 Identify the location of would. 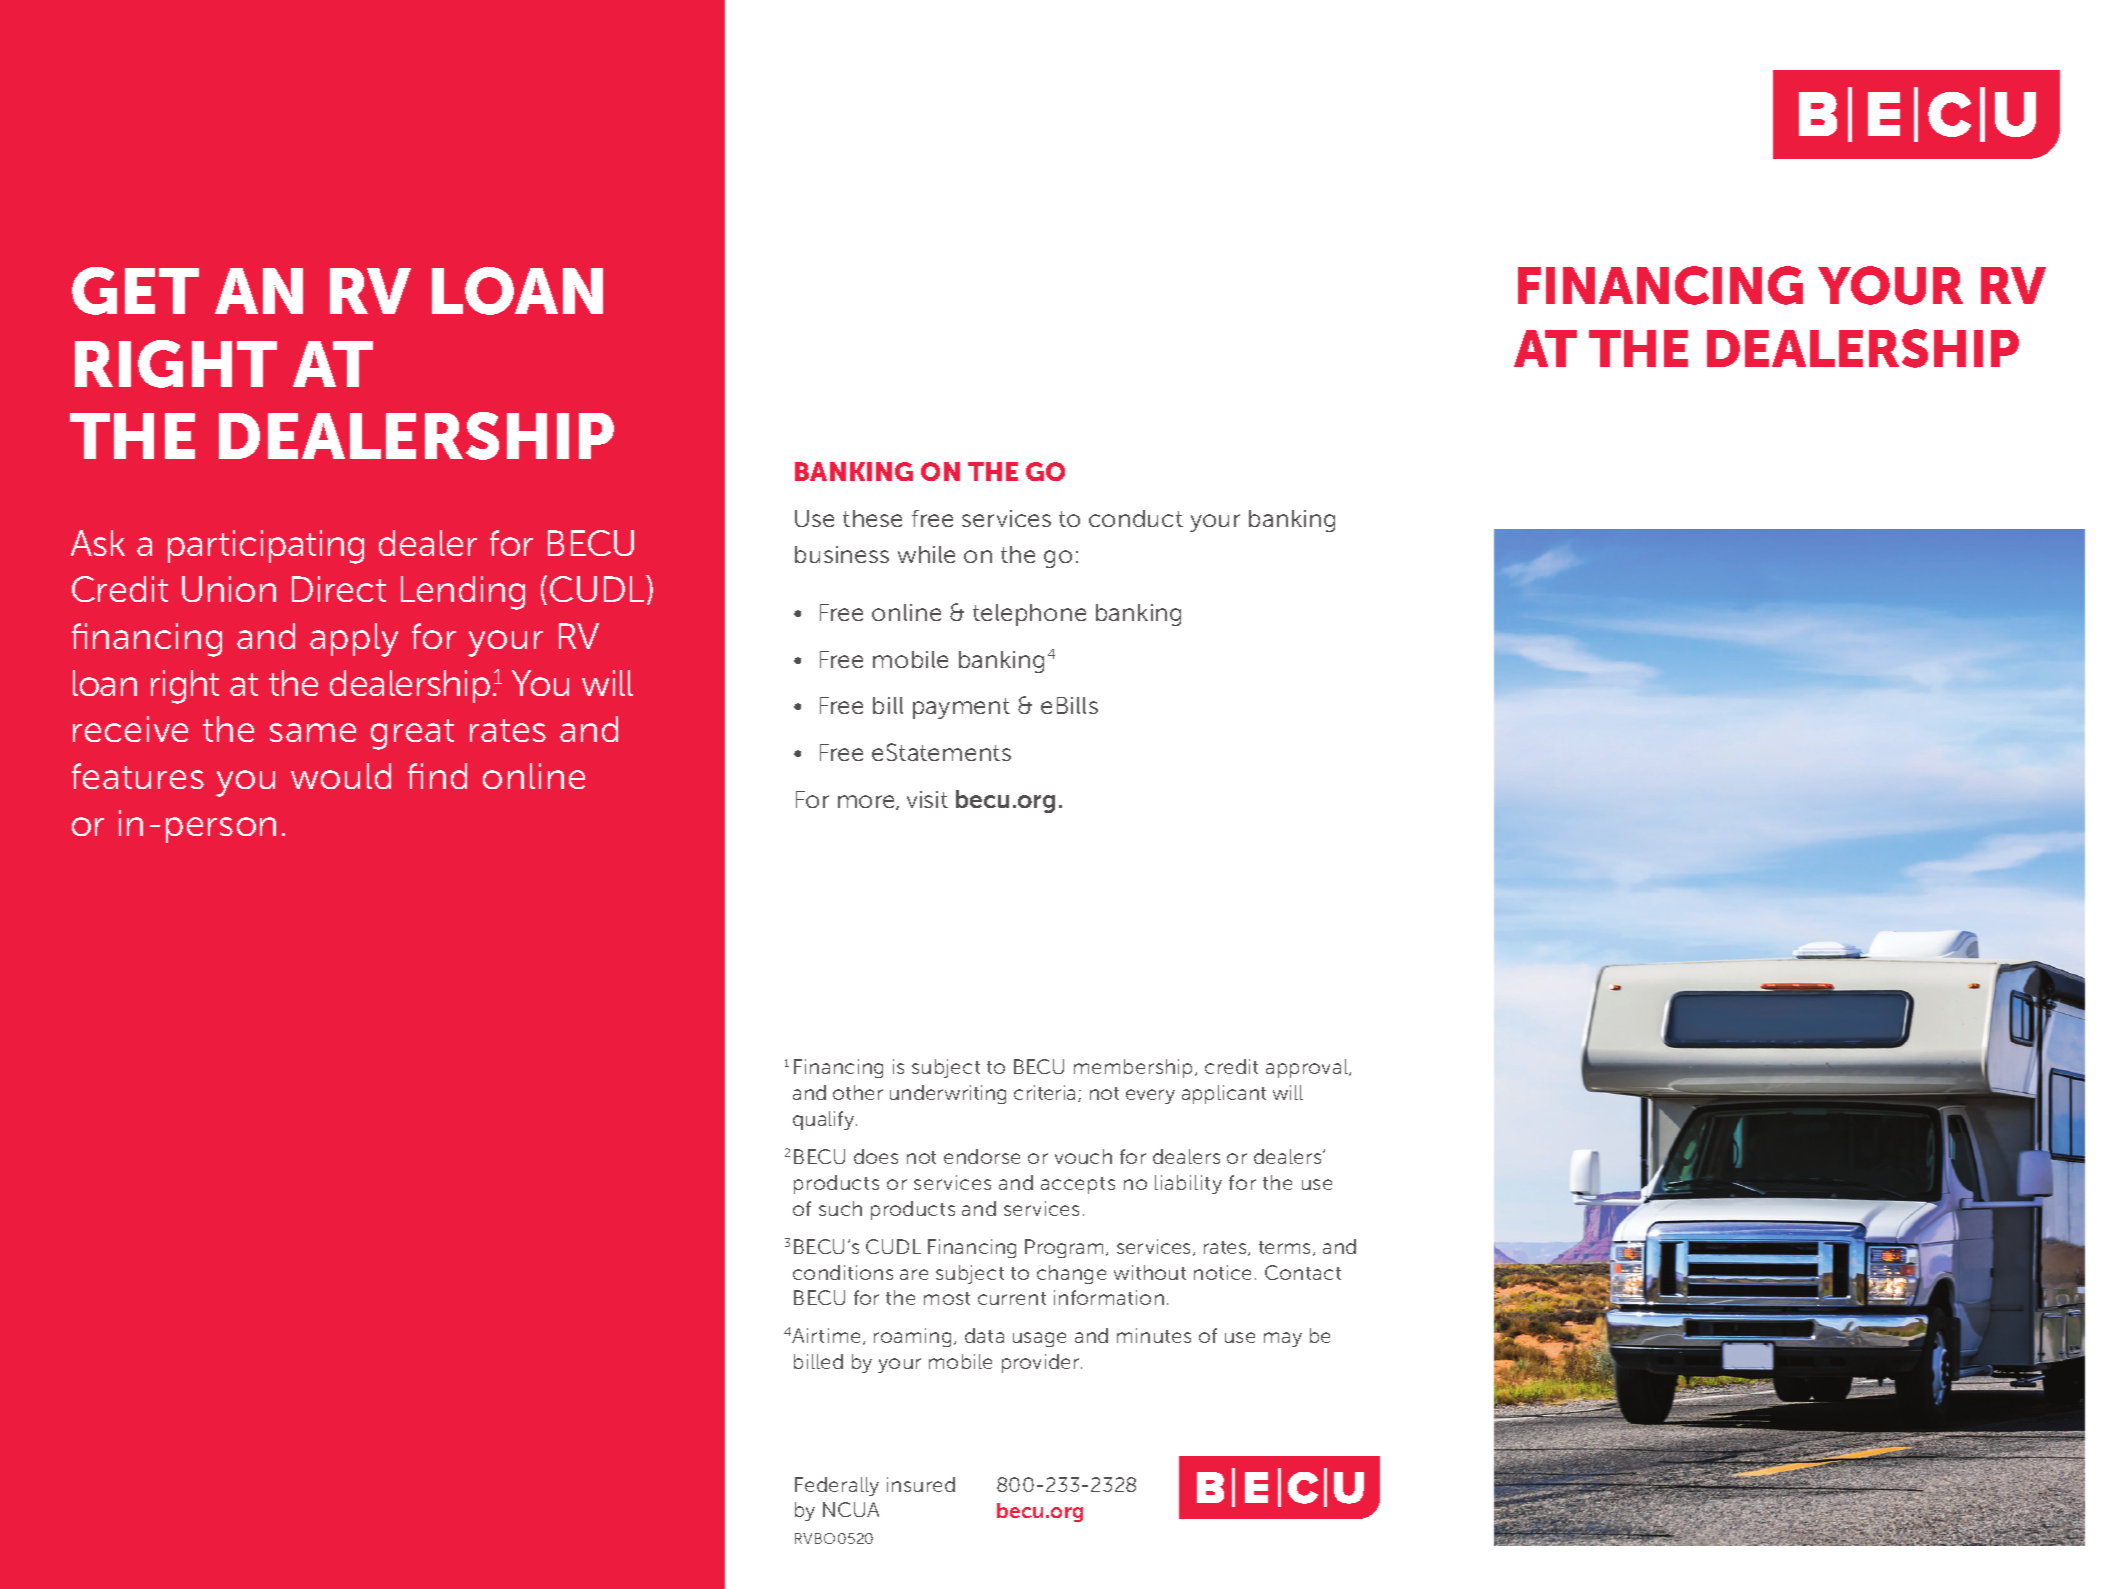
(341, 776).
